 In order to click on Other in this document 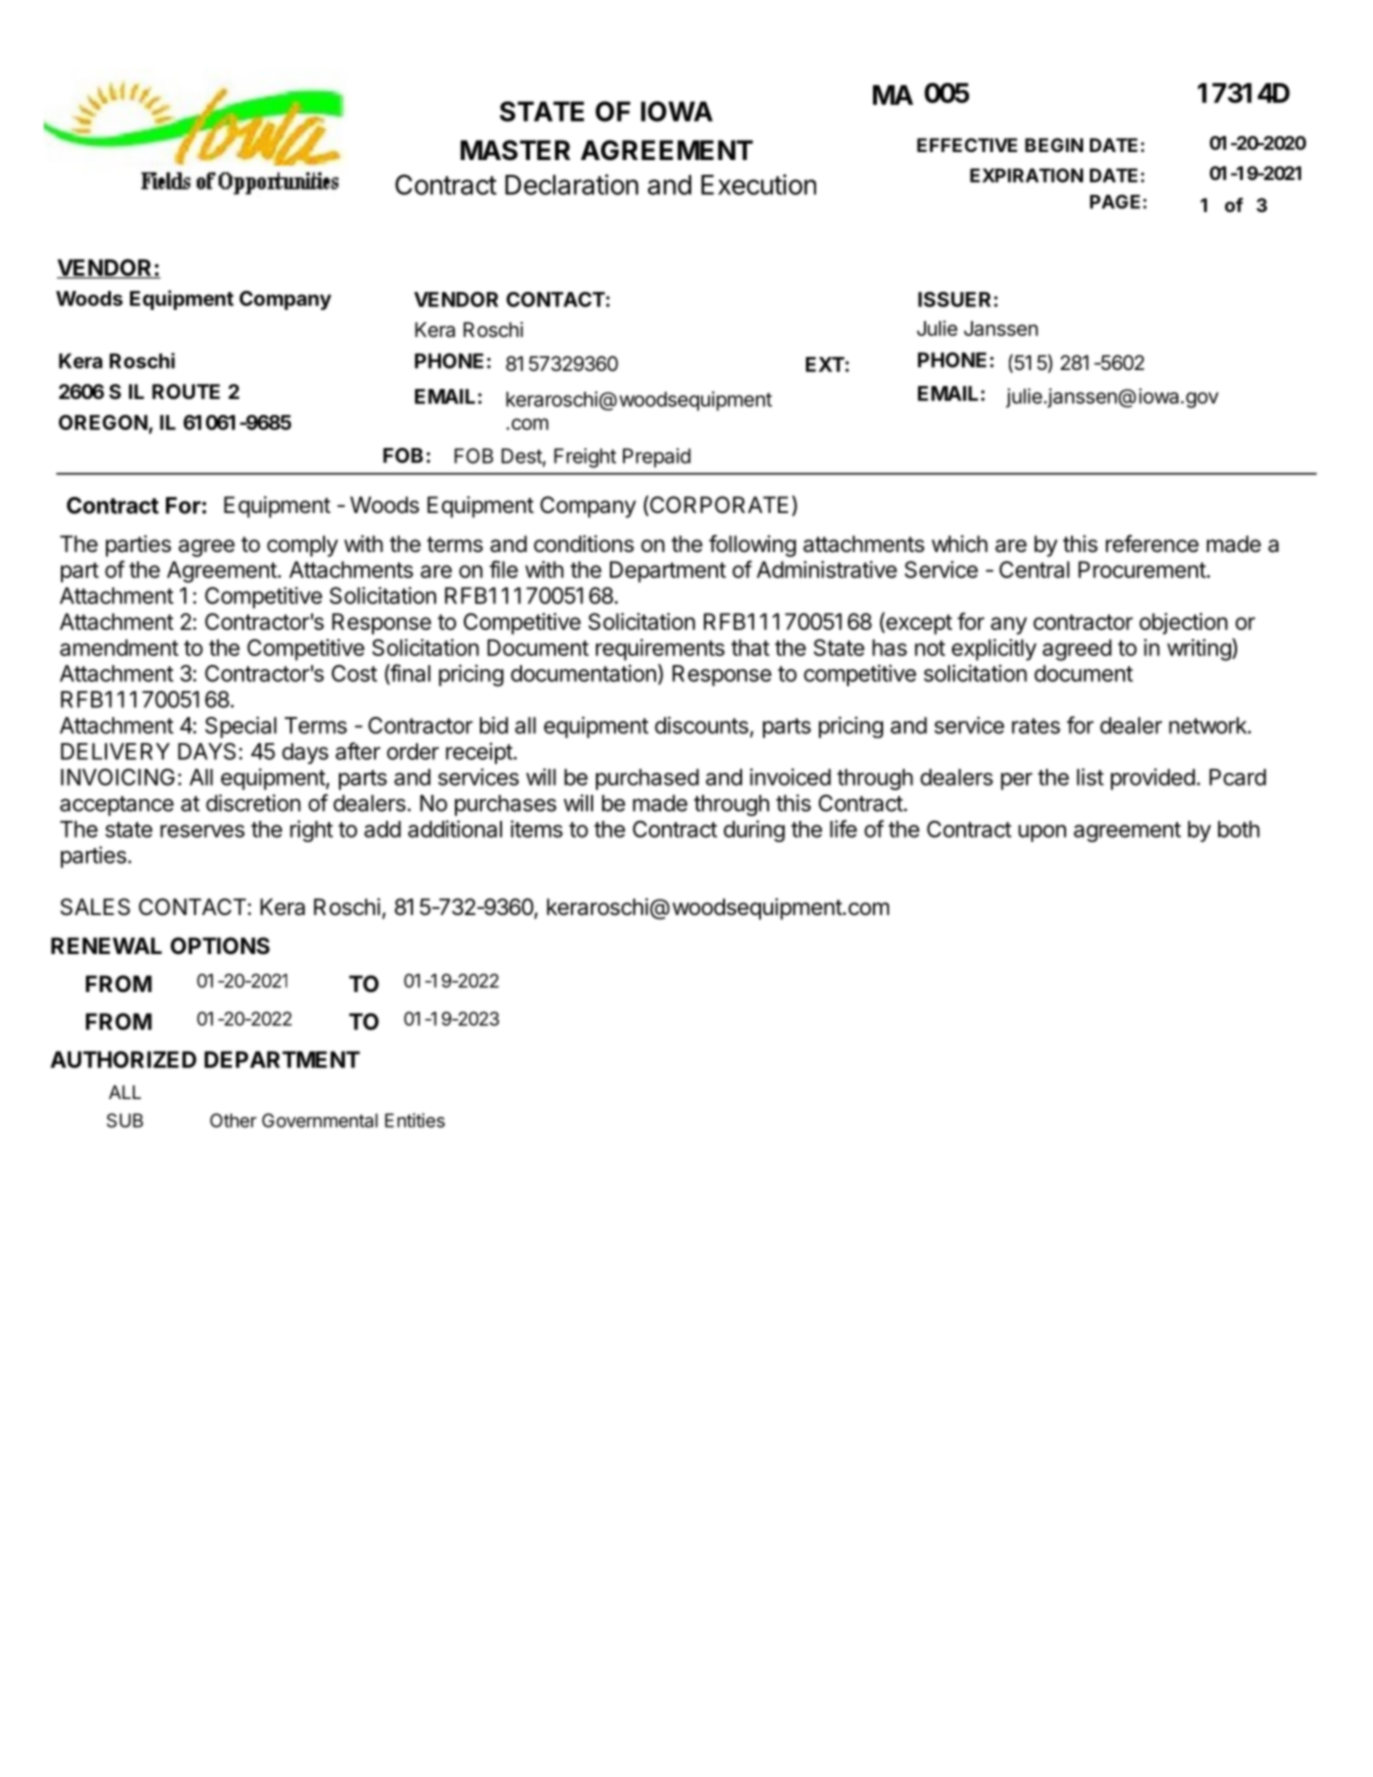, I will do `click(233, 1120)`.
